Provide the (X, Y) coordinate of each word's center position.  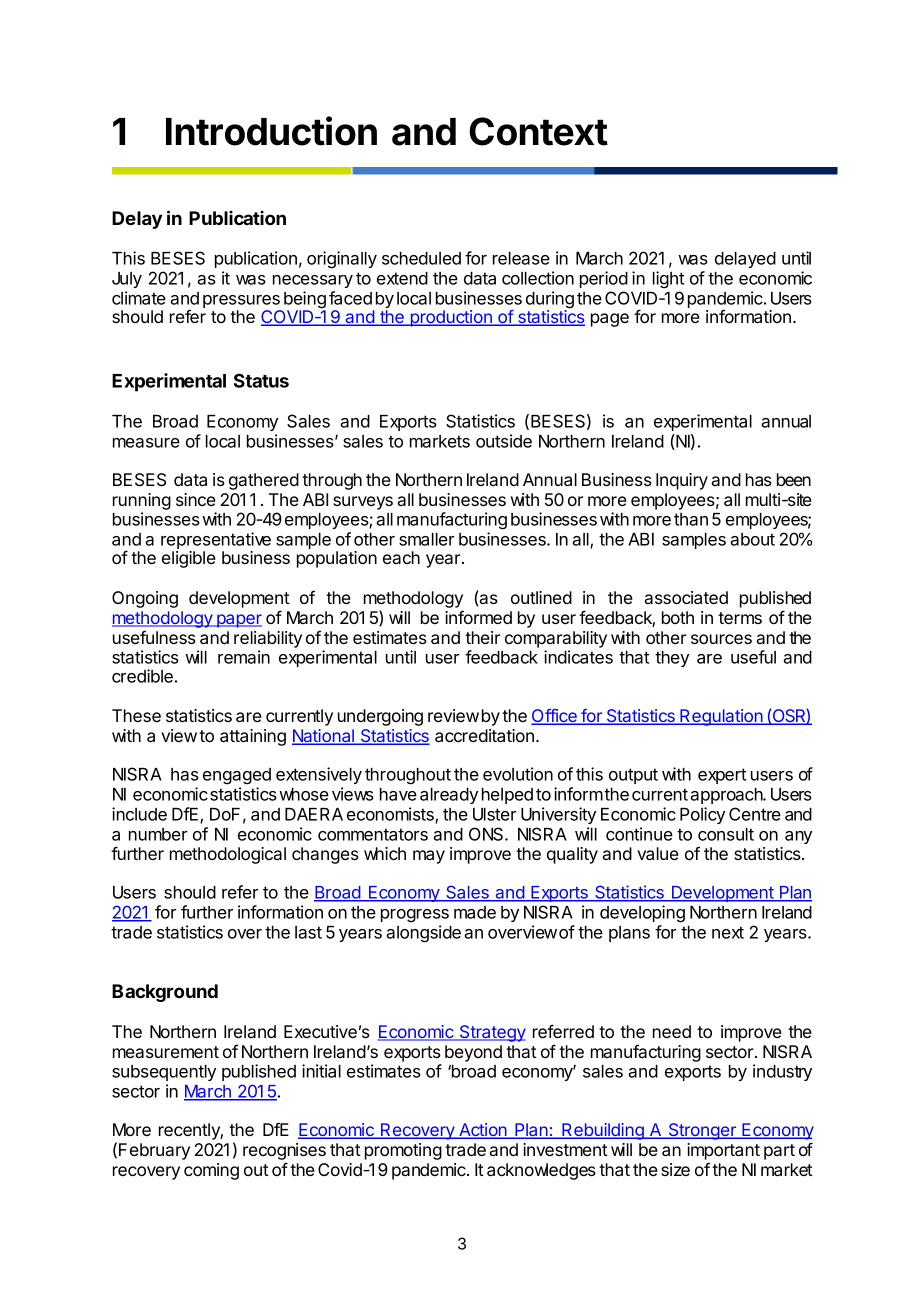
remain (244, 657)
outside (504, 441)
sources (721, 639)
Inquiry (682, 481)
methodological (228, 855)
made (475, 912)
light (668, 280)
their (482, 637)
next (728, 932)
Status (261, 380)
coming (211, 1171)
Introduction (271, 131)
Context (538, 131)
